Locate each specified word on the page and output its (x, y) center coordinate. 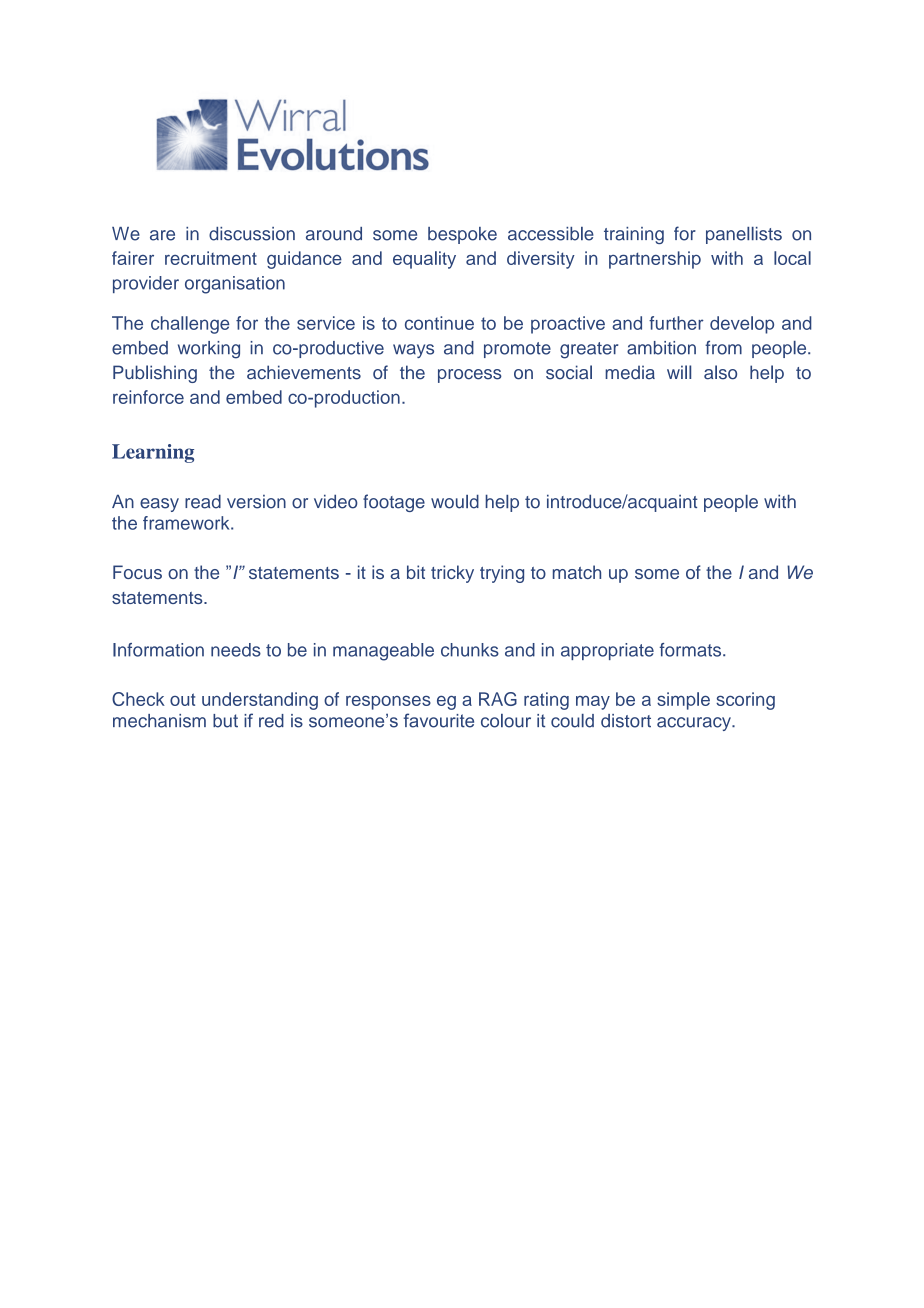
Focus (137, 572)
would (455, 501)
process (470, 376)
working (209, 350)
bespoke (462, 235)
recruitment (211, 258)
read (203, 501)
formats (692, 650)
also (720, 372)
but (225, 721)
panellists (744, 235)
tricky (452, 574)
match (577, 572)
